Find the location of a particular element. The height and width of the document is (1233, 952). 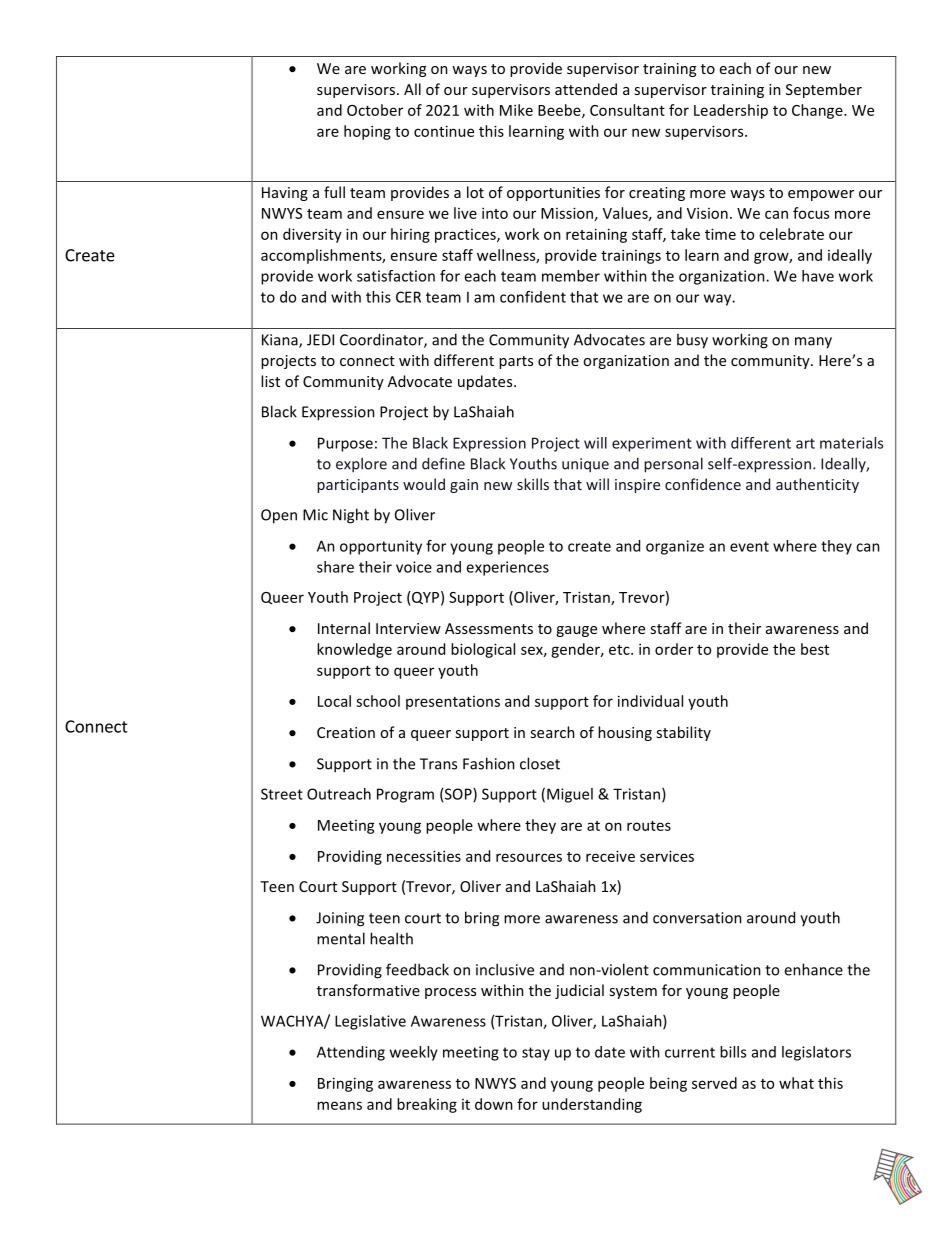

Change is located at coordinates (818, 111).
